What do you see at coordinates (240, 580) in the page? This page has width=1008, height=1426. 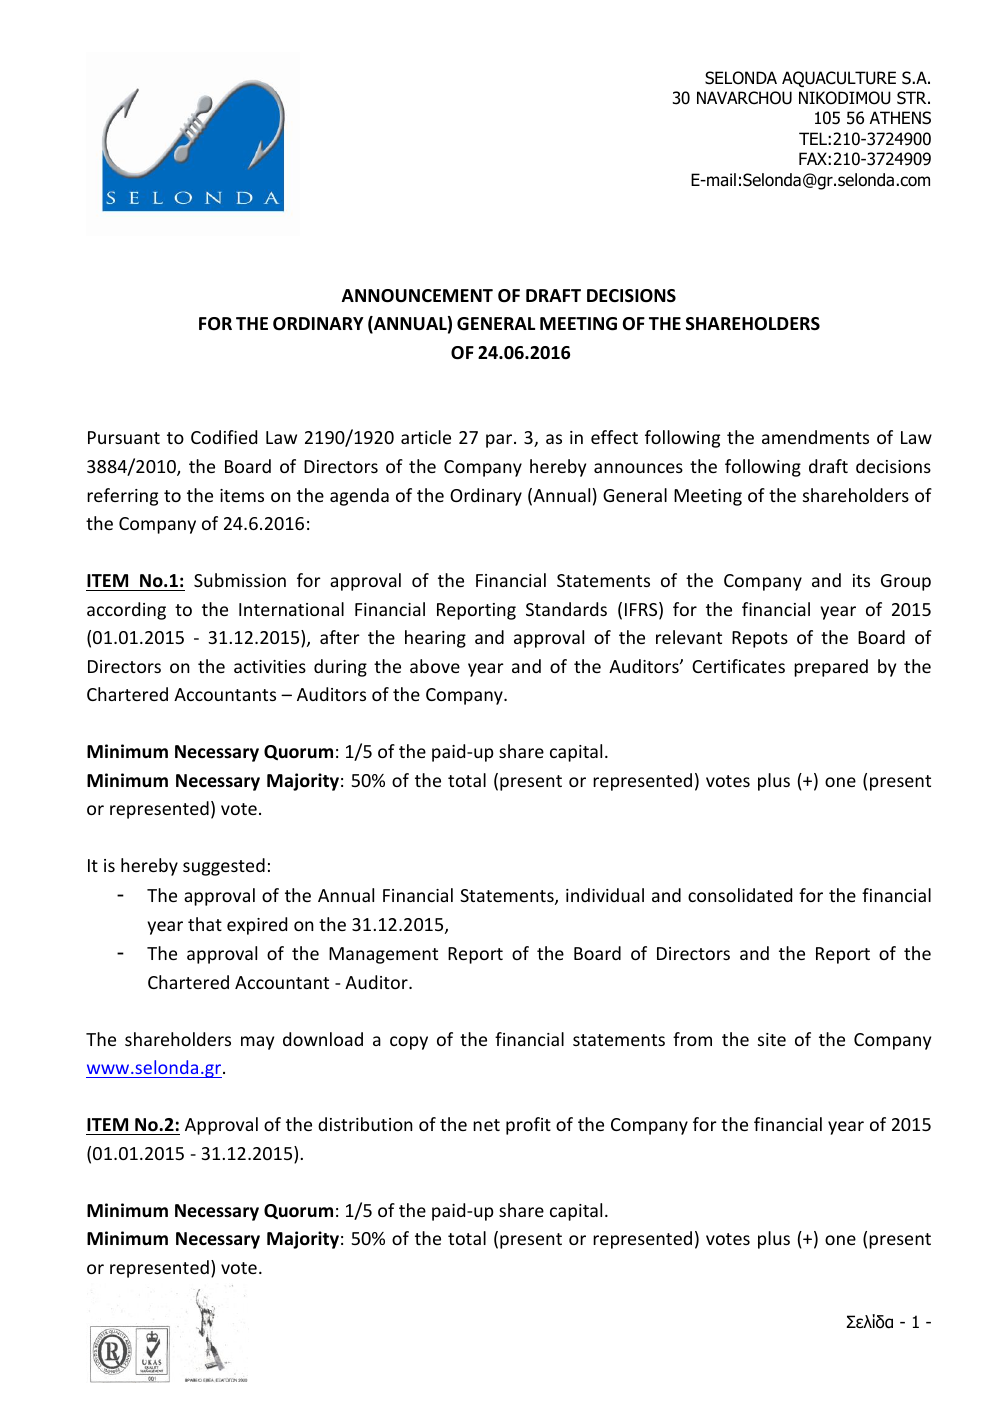 I see `Submission` at bounding box center [240, 580].
